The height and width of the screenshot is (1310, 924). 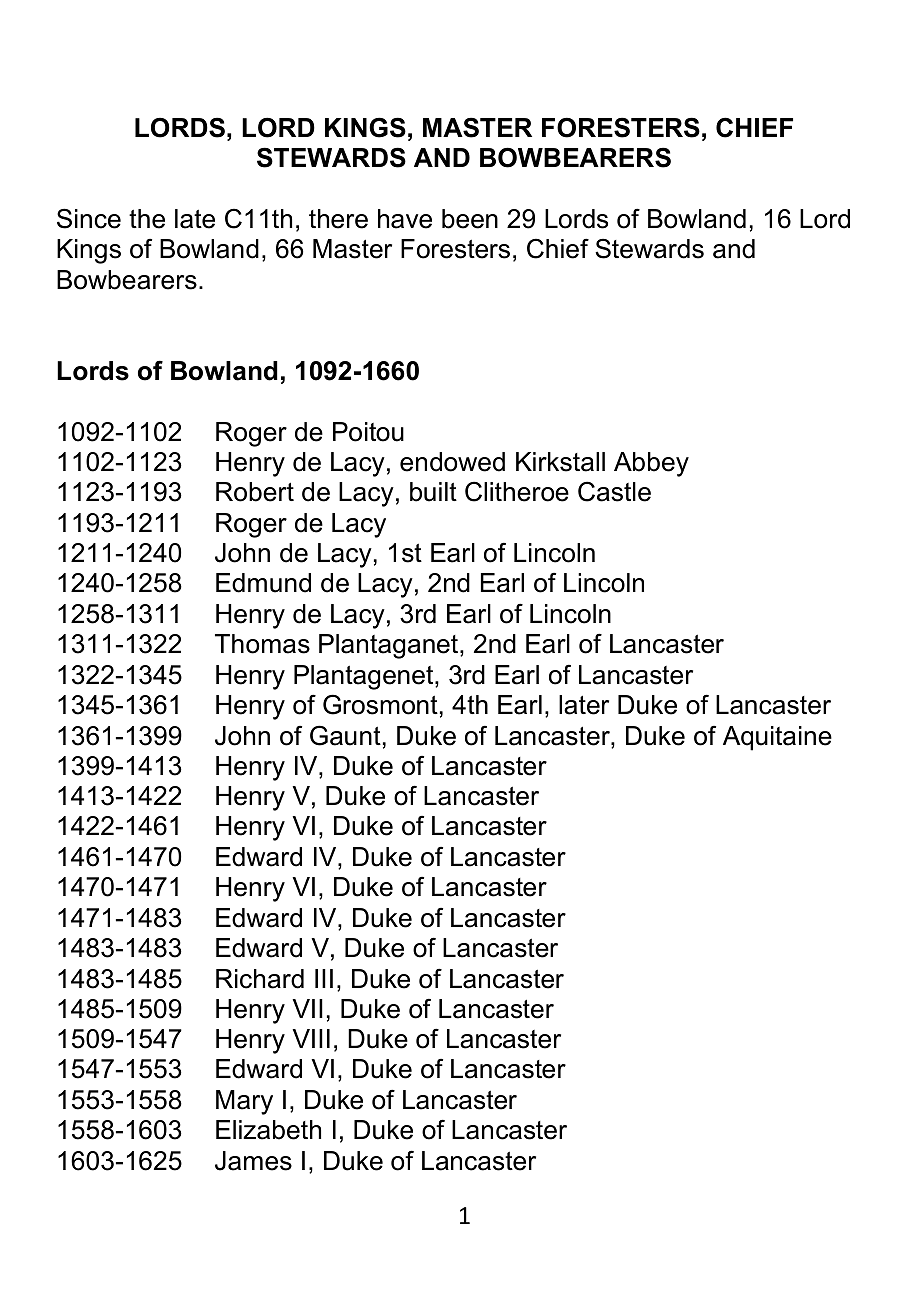 I want to click on been, so click(x=470, y=219).
